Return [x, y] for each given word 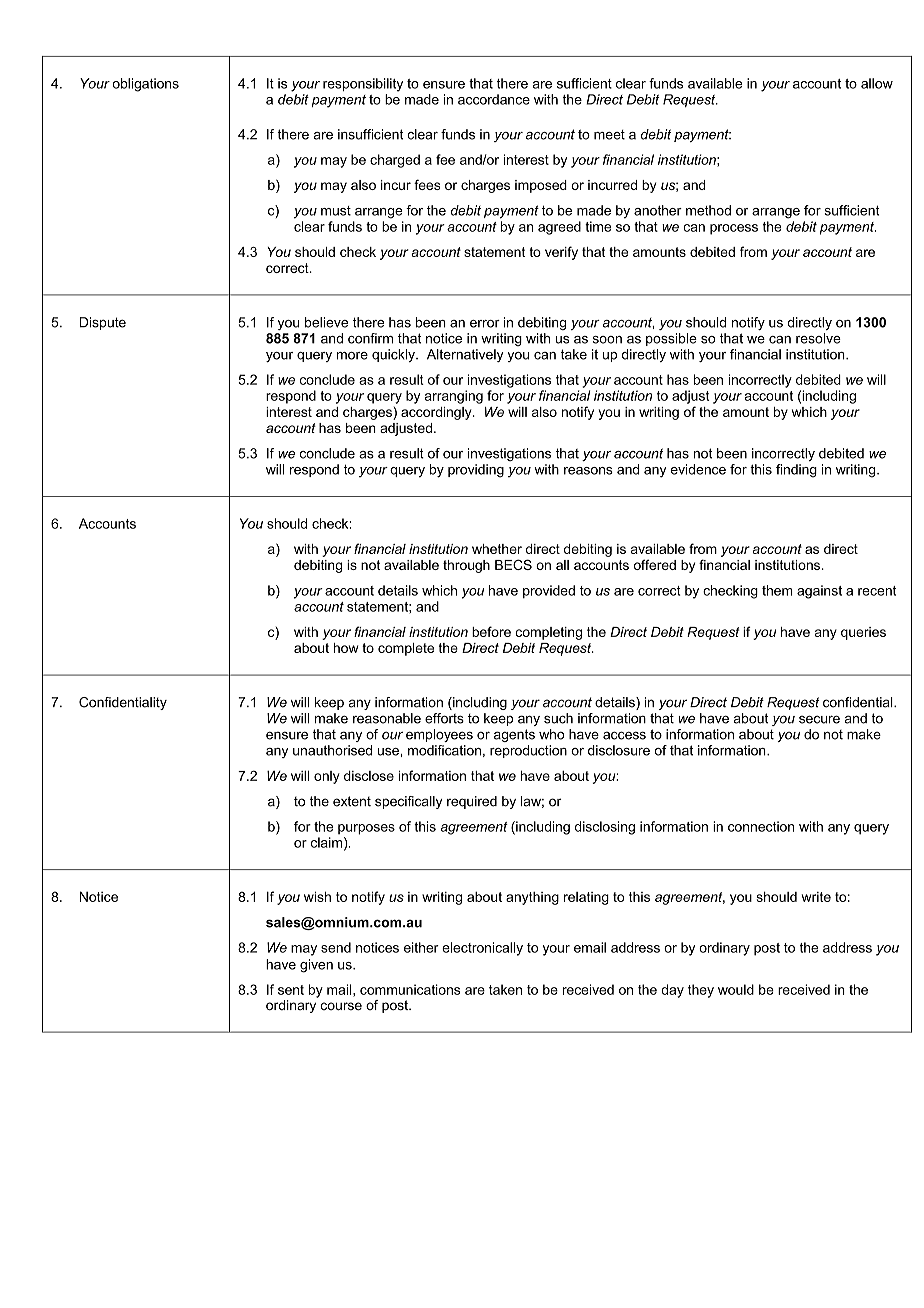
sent [291, 990]
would [736, 989]
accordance [494, 99]
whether [497, 549]
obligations [145, 85]
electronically [482, 949]
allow [877, 83]
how [346, 648]
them [777, 590]
